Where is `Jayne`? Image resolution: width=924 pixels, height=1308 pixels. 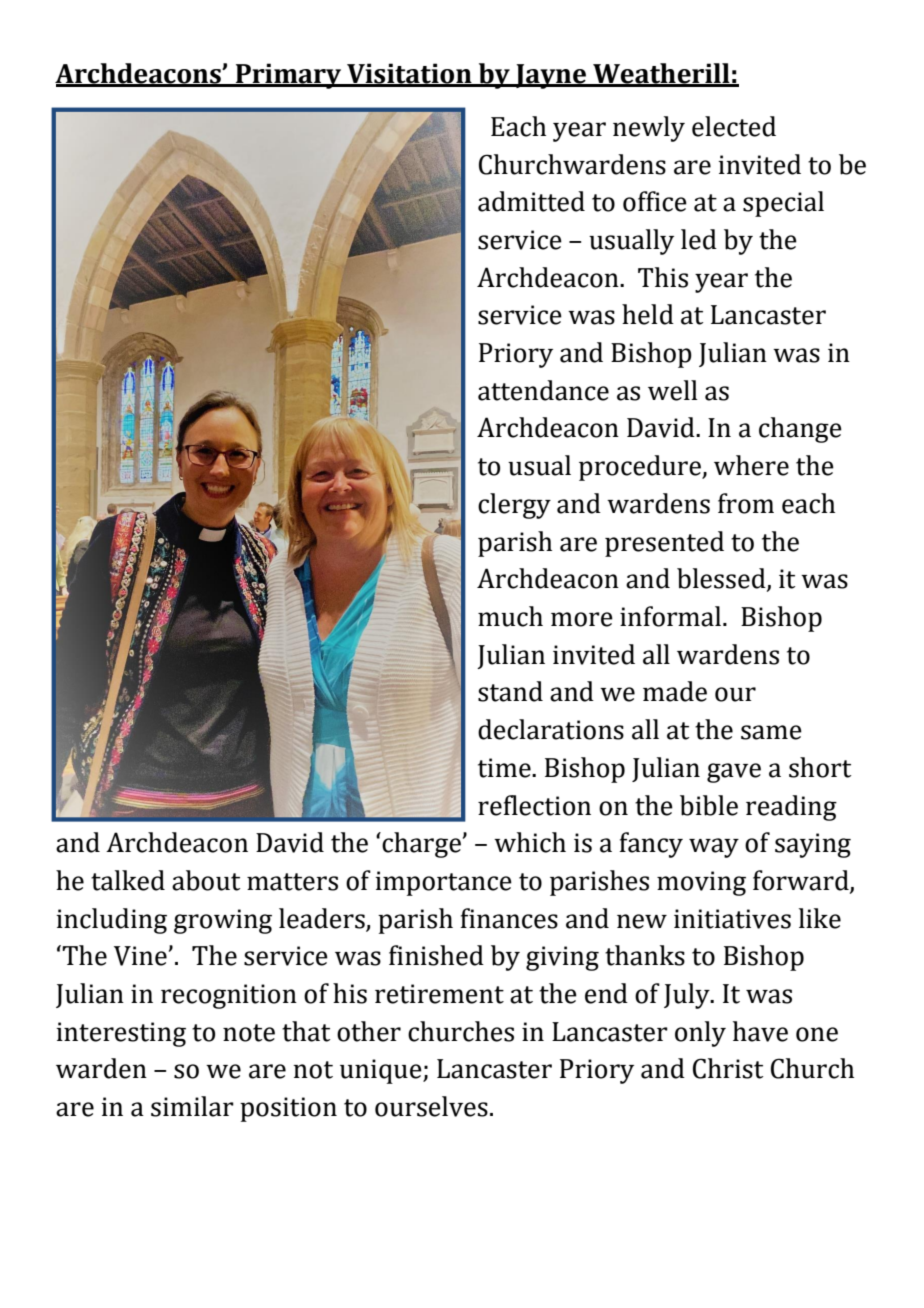
Jayne is located at coordinates (551, 76).
